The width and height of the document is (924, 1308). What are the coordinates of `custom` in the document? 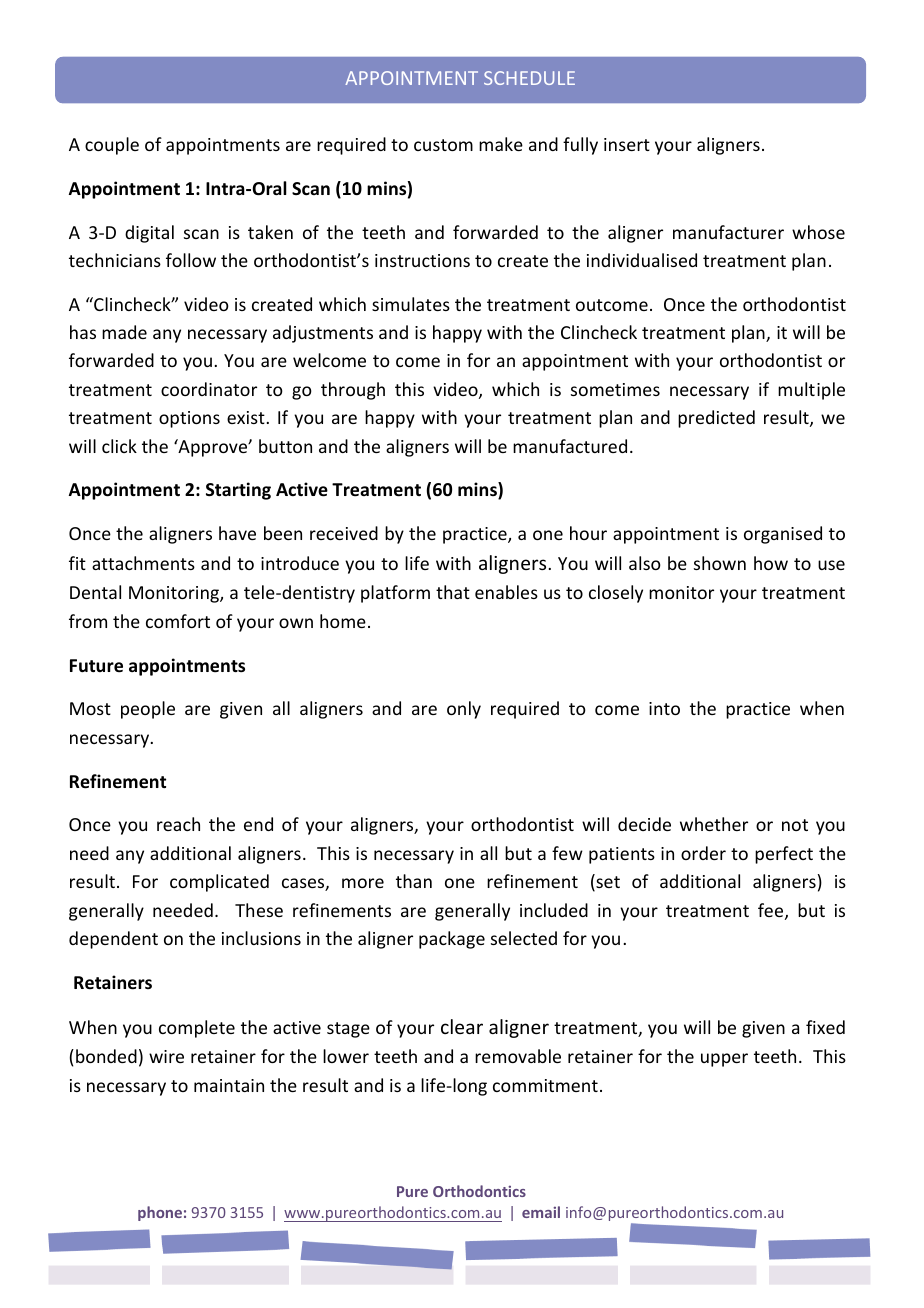 It's located at (443, 145).
